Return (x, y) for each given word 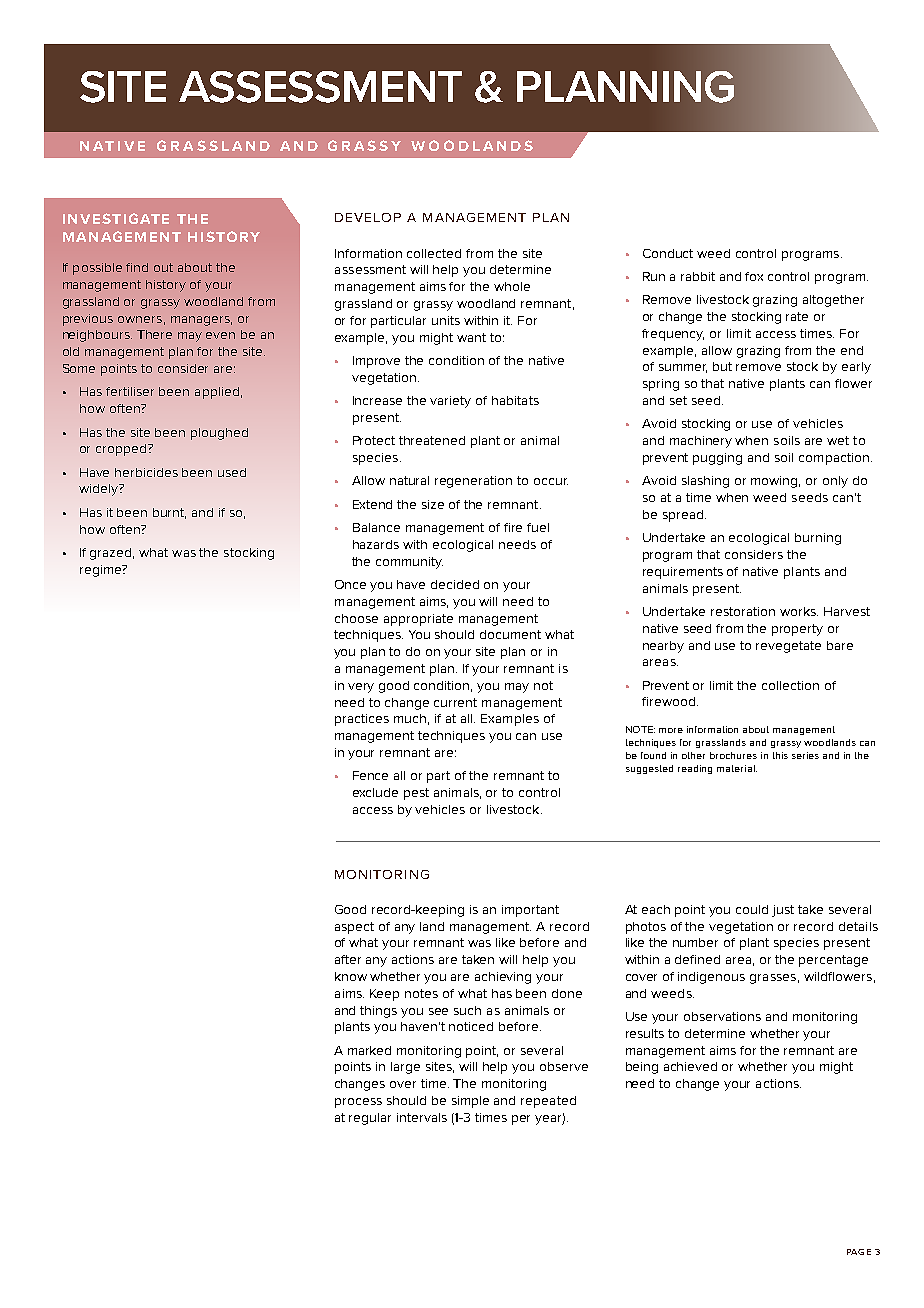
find (137, 267)
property (797, 630)
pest (416, 794)
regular (370, 1119)
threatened (432, 440)
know (351, 976)
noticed (471, 1026)
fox (754, 276)
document (510, 634)
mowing (775, 482)
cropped (121, 450)
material (737, 768)
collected (434, 253)
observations (722, 1016)
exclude (375, 792)
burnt (169, 513)
